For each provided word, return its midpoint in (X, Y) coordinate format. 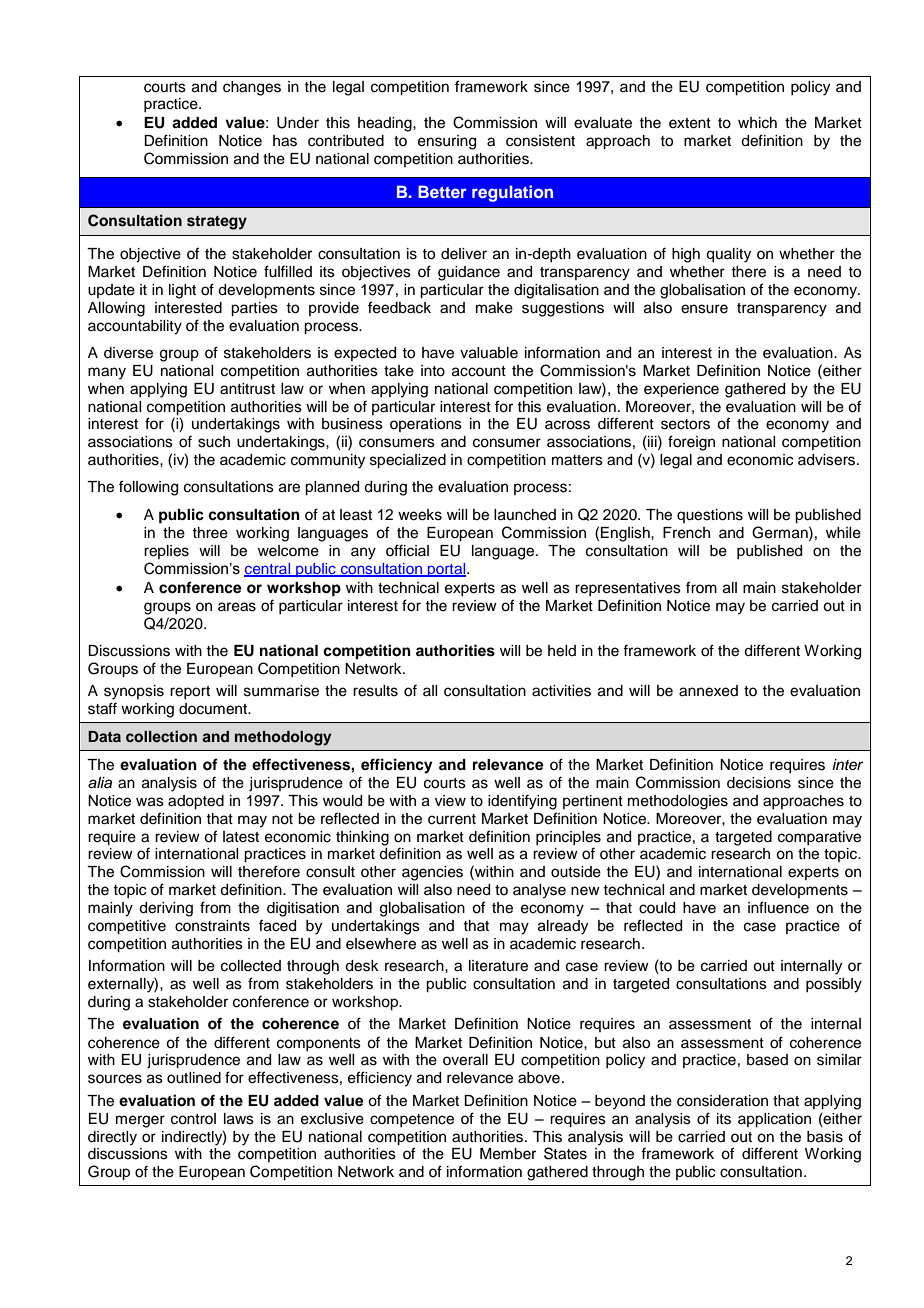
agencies (432, 873)
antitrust (247, 389)
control (193, 1119)
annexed (708, 691)
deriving (166, 909)
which (757, 123)
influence (778, 907)
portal (447, 570)
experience (681, 390)
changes (252, 88)
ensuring (447, 142)
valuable (489, 353)
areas (237, 607)
